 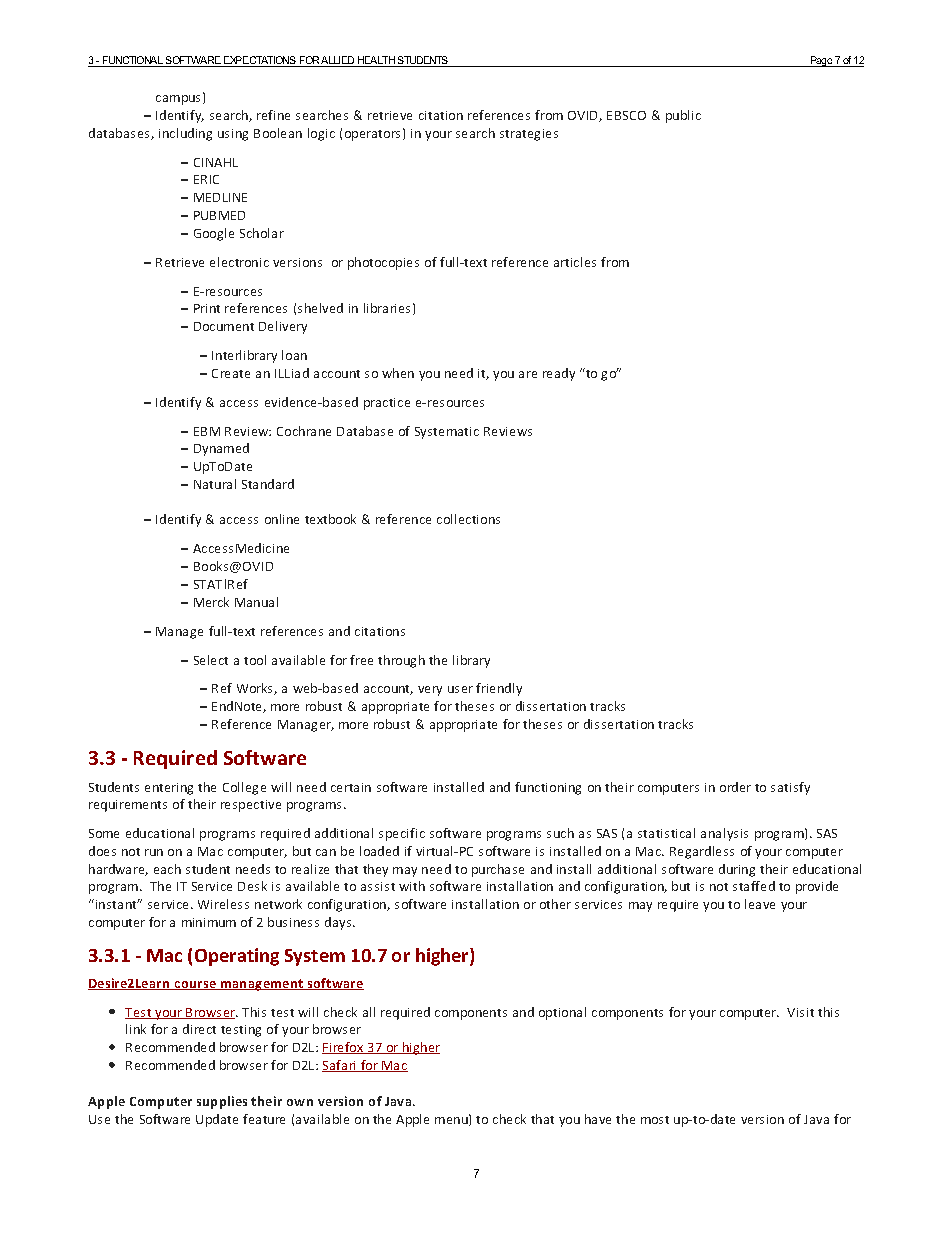 I want to click on purchase, so click(x=498, y=870).
